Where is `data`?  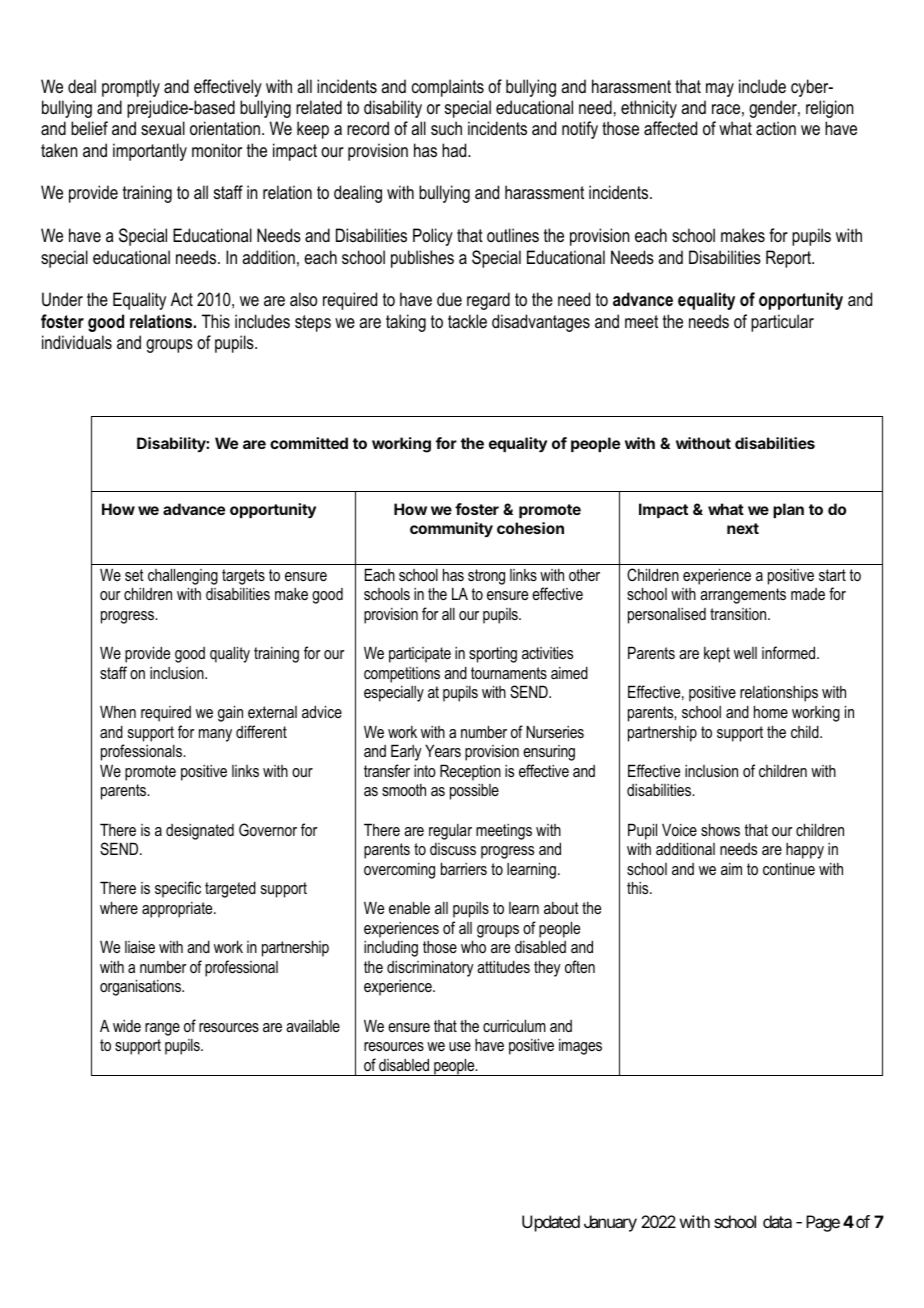
data is located at coordinates (777, 1221).
